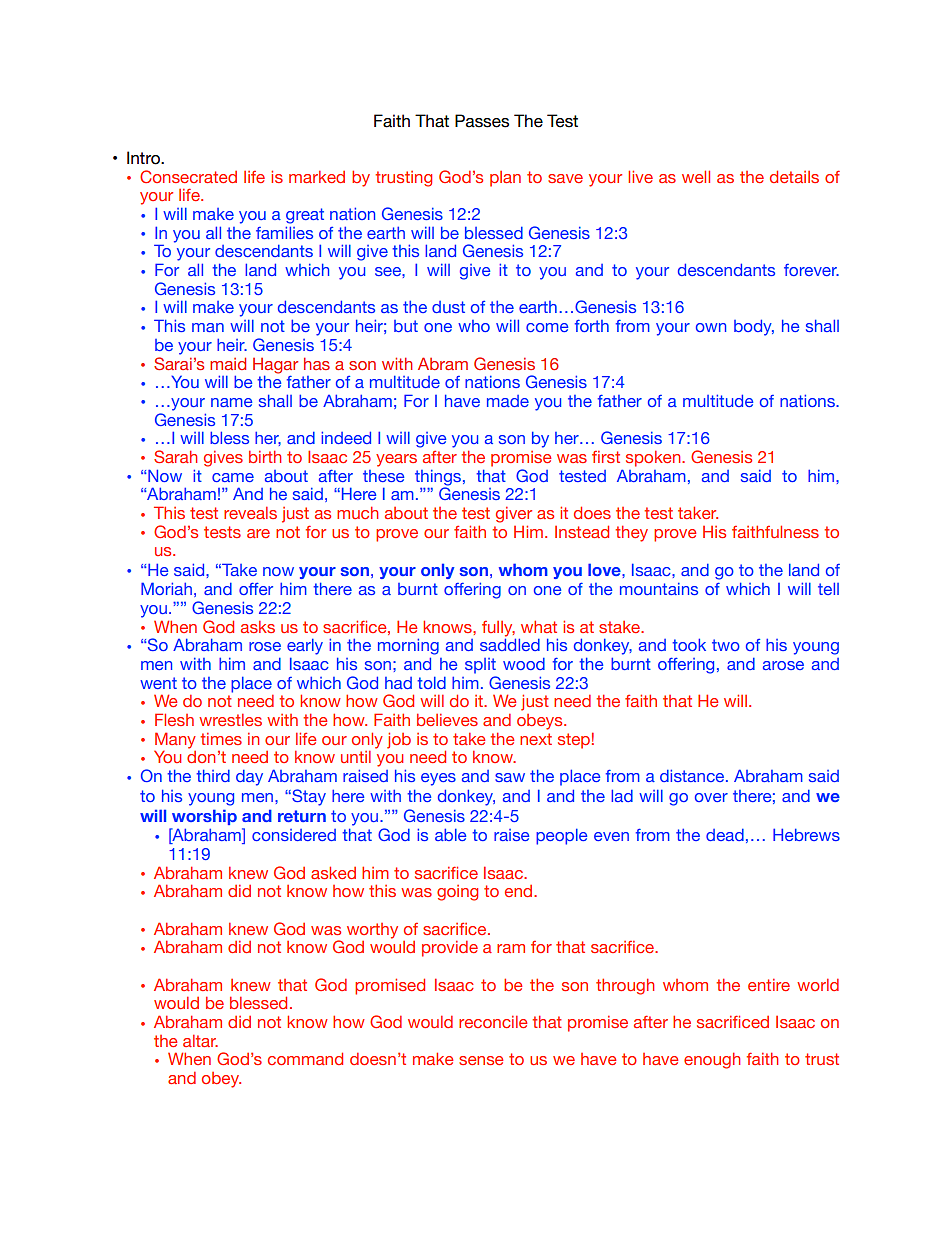 This screenshot has height=1233, width=952. Describe the element at coordinates (188, 176) in the screenshot. I see `Consecrated` at that location.
